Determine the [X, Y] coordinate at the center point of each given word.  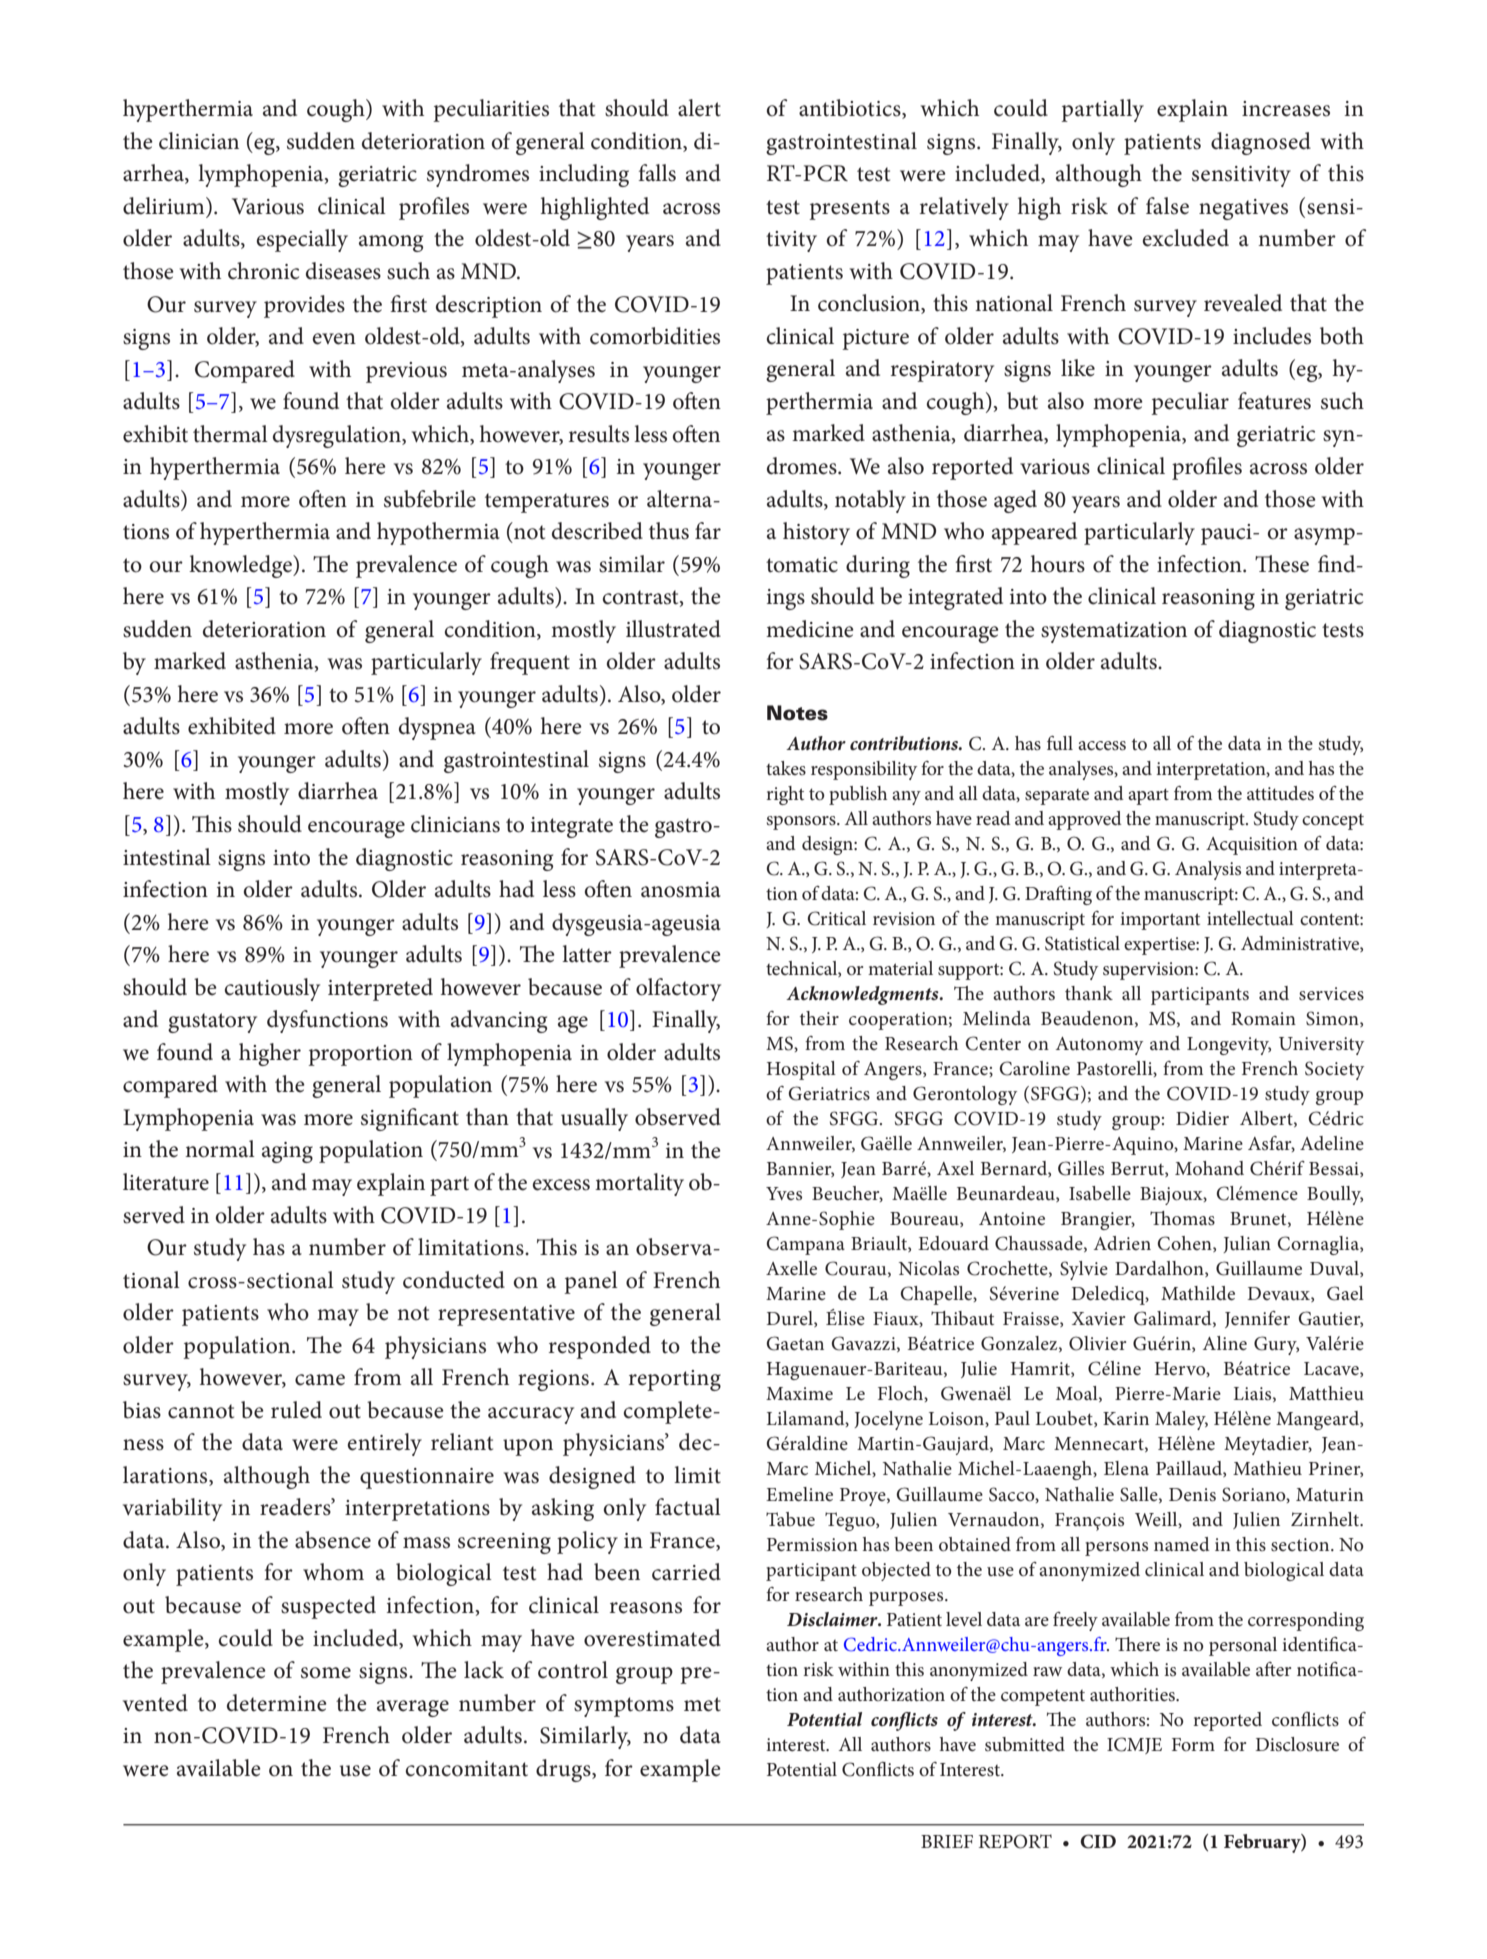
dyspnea [437, 728]
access [1102, 746]
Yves [784, 1194]
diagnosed [1261, 143]
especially [302, 240]
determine [277, 1703]
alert [699, 108]
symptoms [624, 1707]
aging [287, 1152]
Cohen [1185, 1244]
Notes [797, 713]
